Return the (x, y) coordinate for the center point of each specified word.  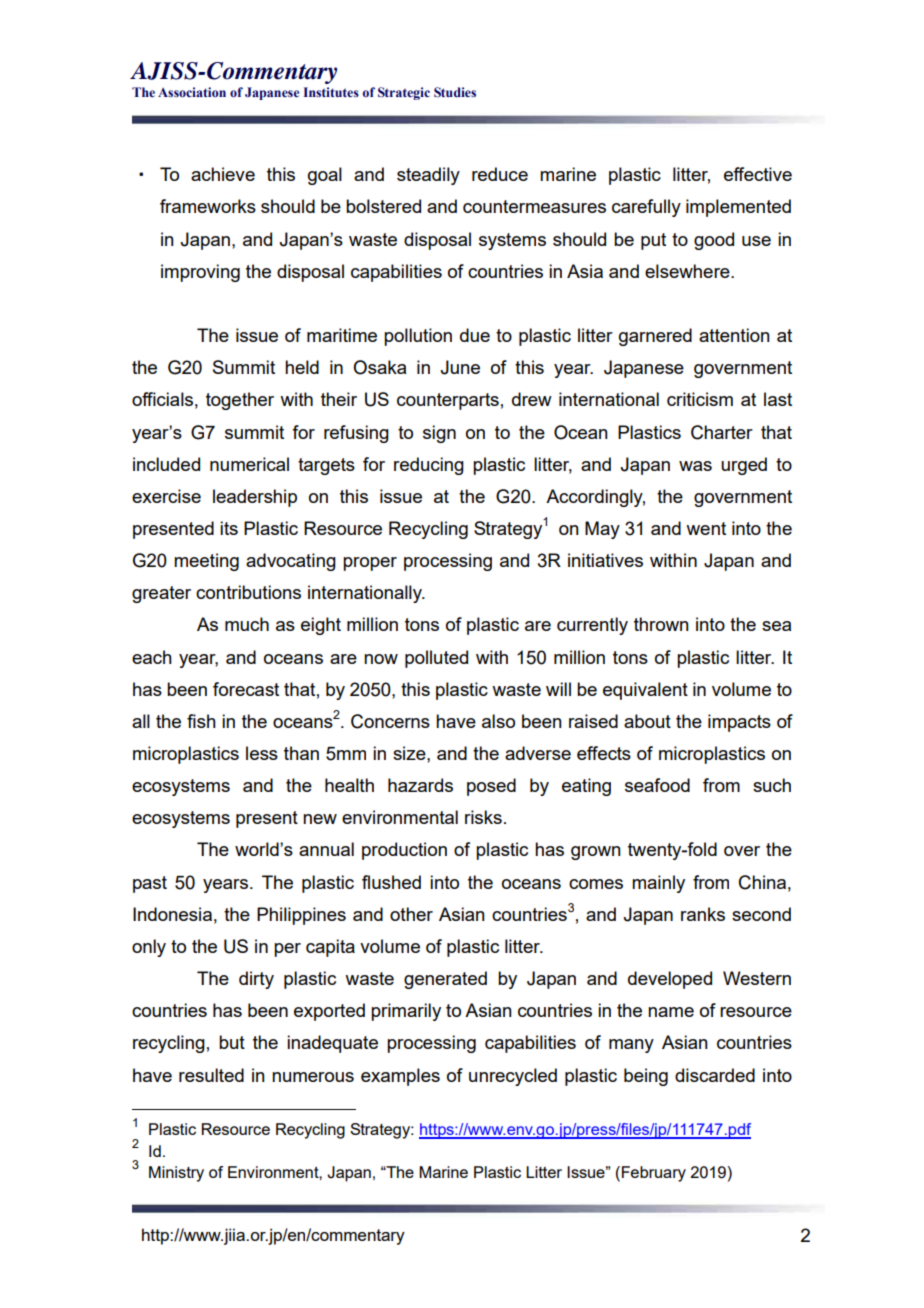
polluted (436, 659)
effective (758, 174)
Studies (455, 92)
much (247, 624)
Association (192, 92)
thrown (661, 624)
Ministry (176, 1174)
